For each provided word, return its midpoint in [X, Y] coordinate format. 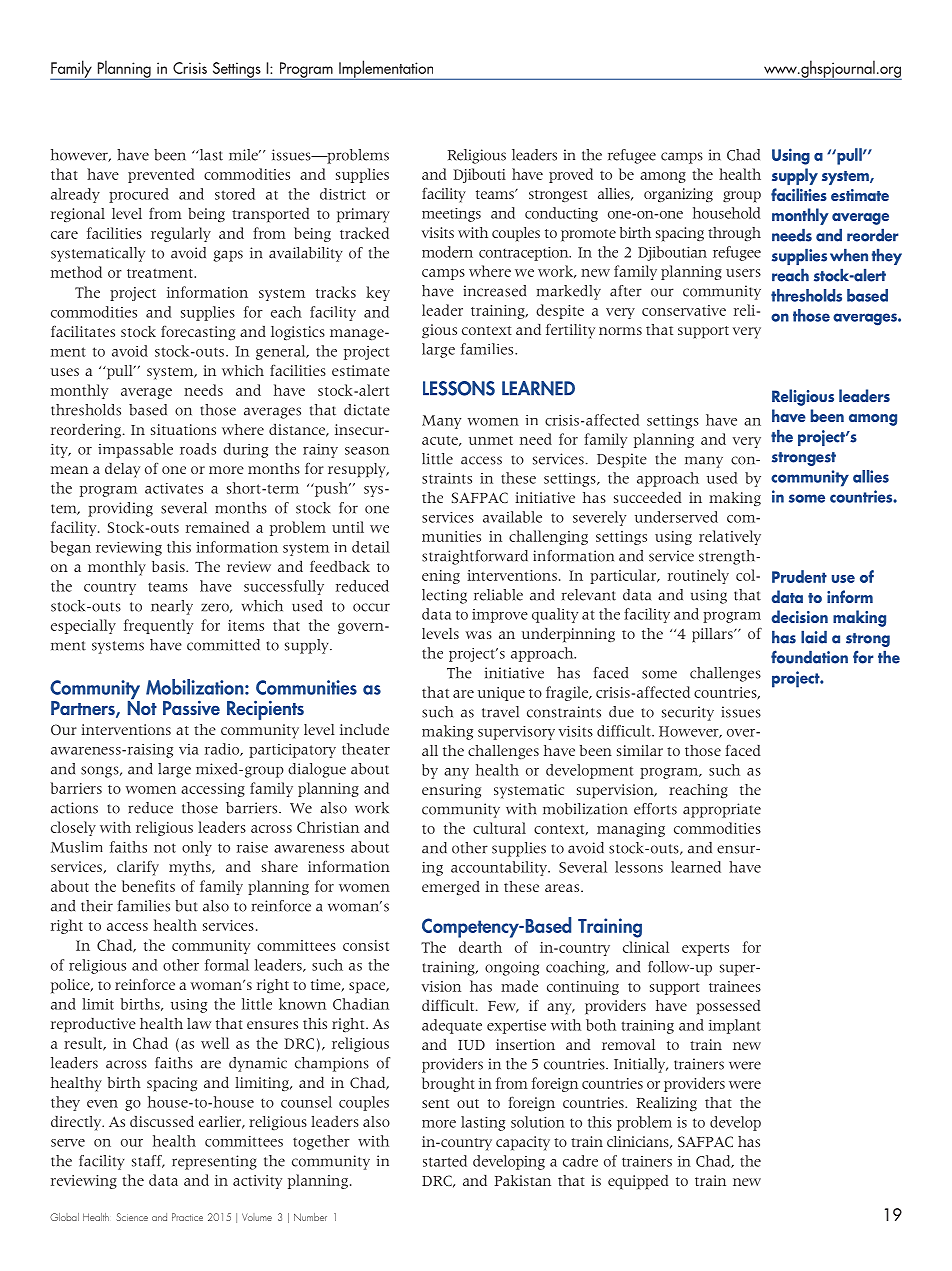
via [189, 749]
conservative [684, 310]
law [199, 1023]
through [734, 234]
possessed [728, 1007]
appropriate [722, 810]
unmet [491, 440]
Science [132, 1217]
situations [183, 429]
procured [139, 195]
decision [799, 616]
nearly [172, 607]
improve [500, 616]
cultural [499, 828]
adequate [452, 1026]
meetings [451, 215]
